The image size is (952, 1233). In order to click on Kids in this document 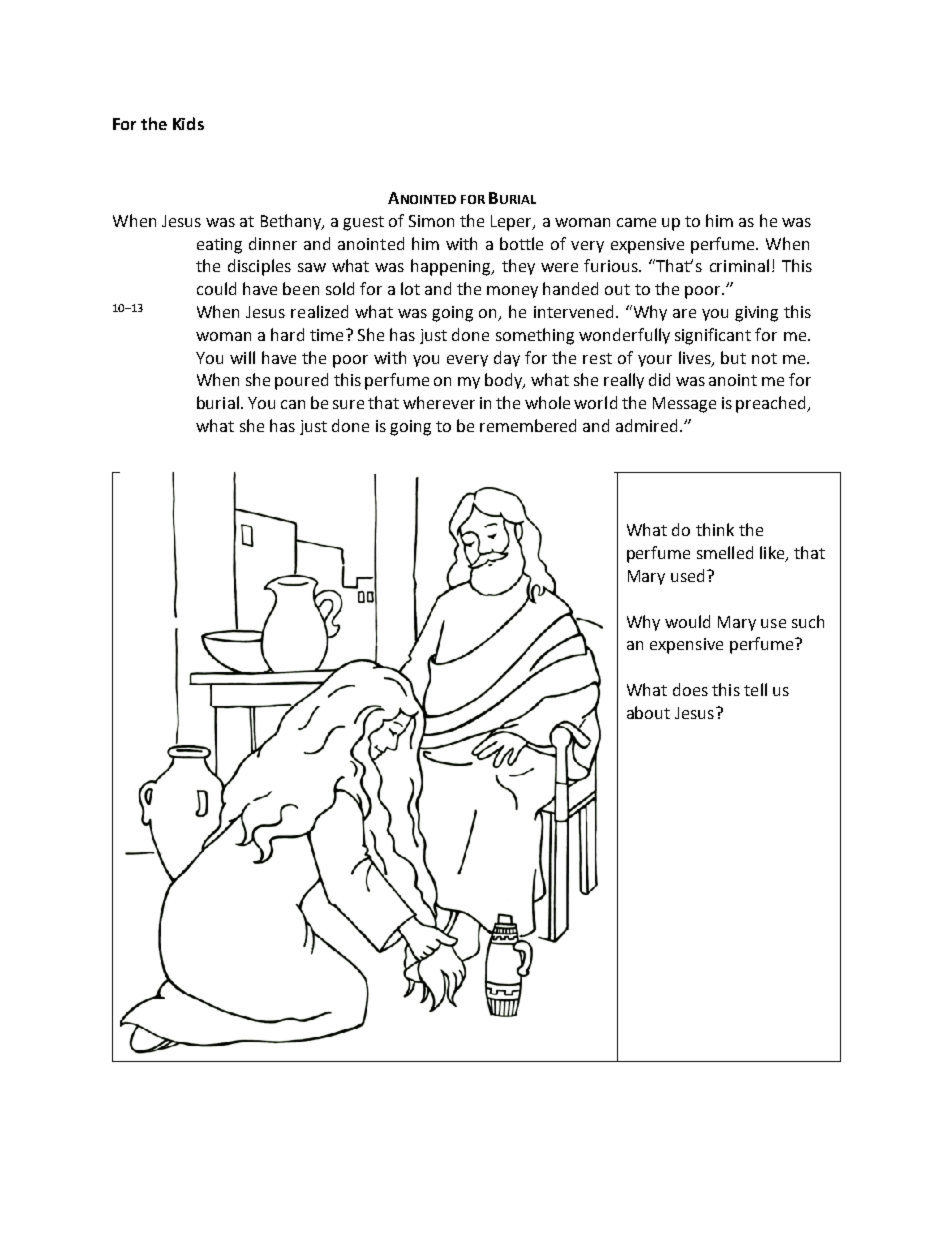, I will do `click(188, 123)`.
